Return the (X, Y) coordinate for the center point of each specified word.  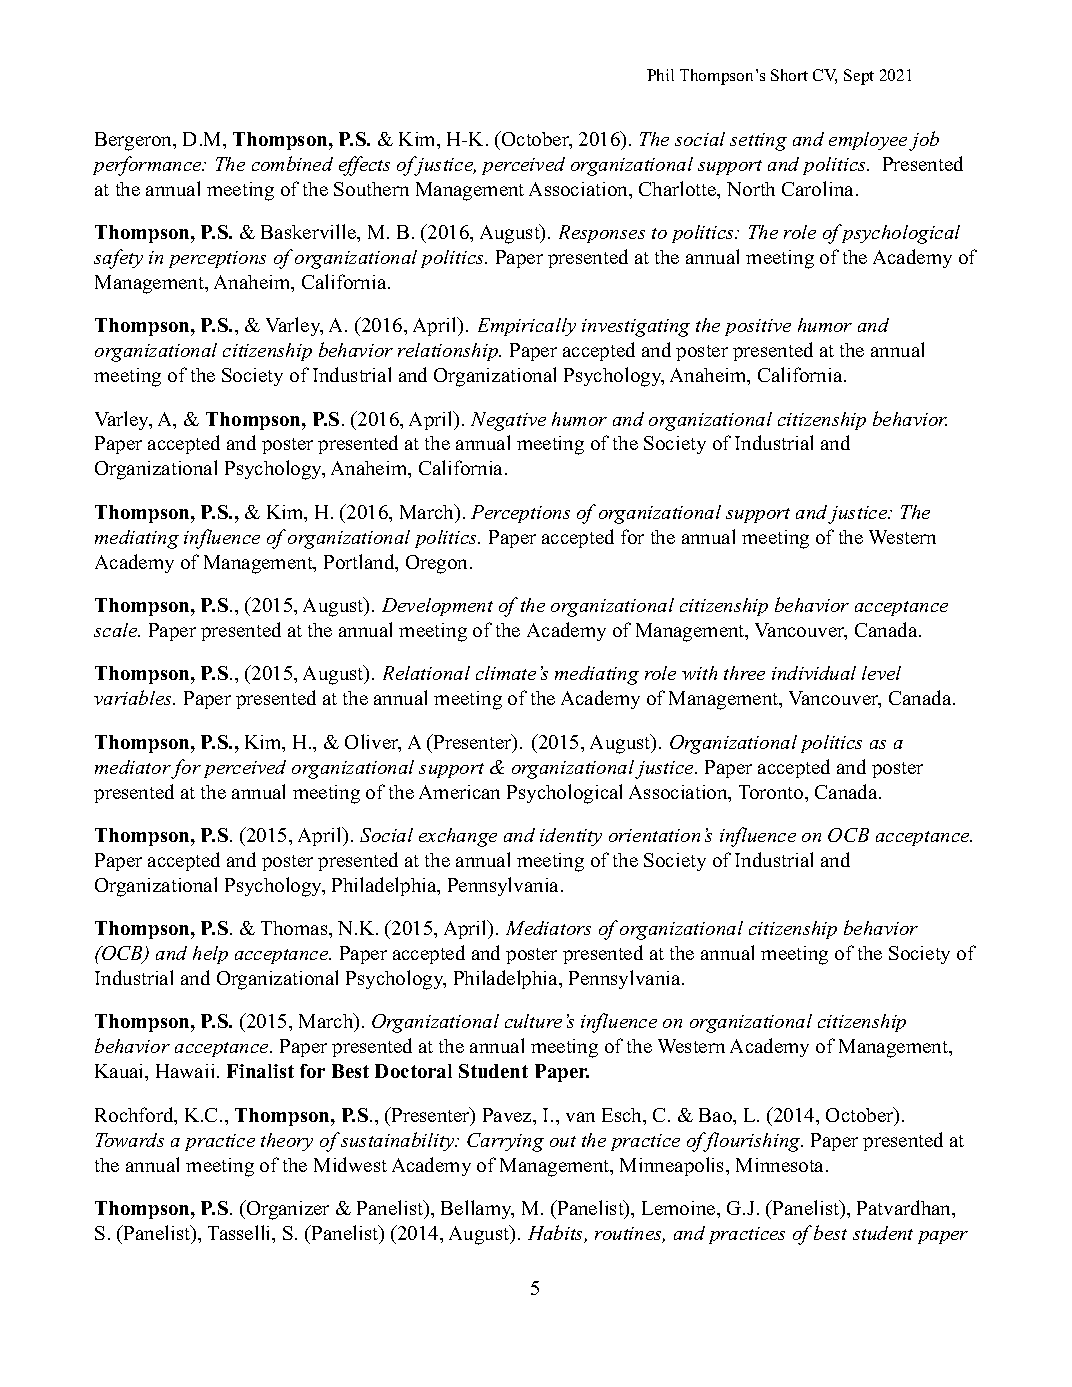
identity (571, 837)
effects (364, 166)
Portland (360, 563)
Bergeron (135, 141)
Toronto (772, 792)
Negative (508, 421)
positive (758, 327)
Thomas (295, 928)
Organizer (287, 1210)
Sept (859, 77)
